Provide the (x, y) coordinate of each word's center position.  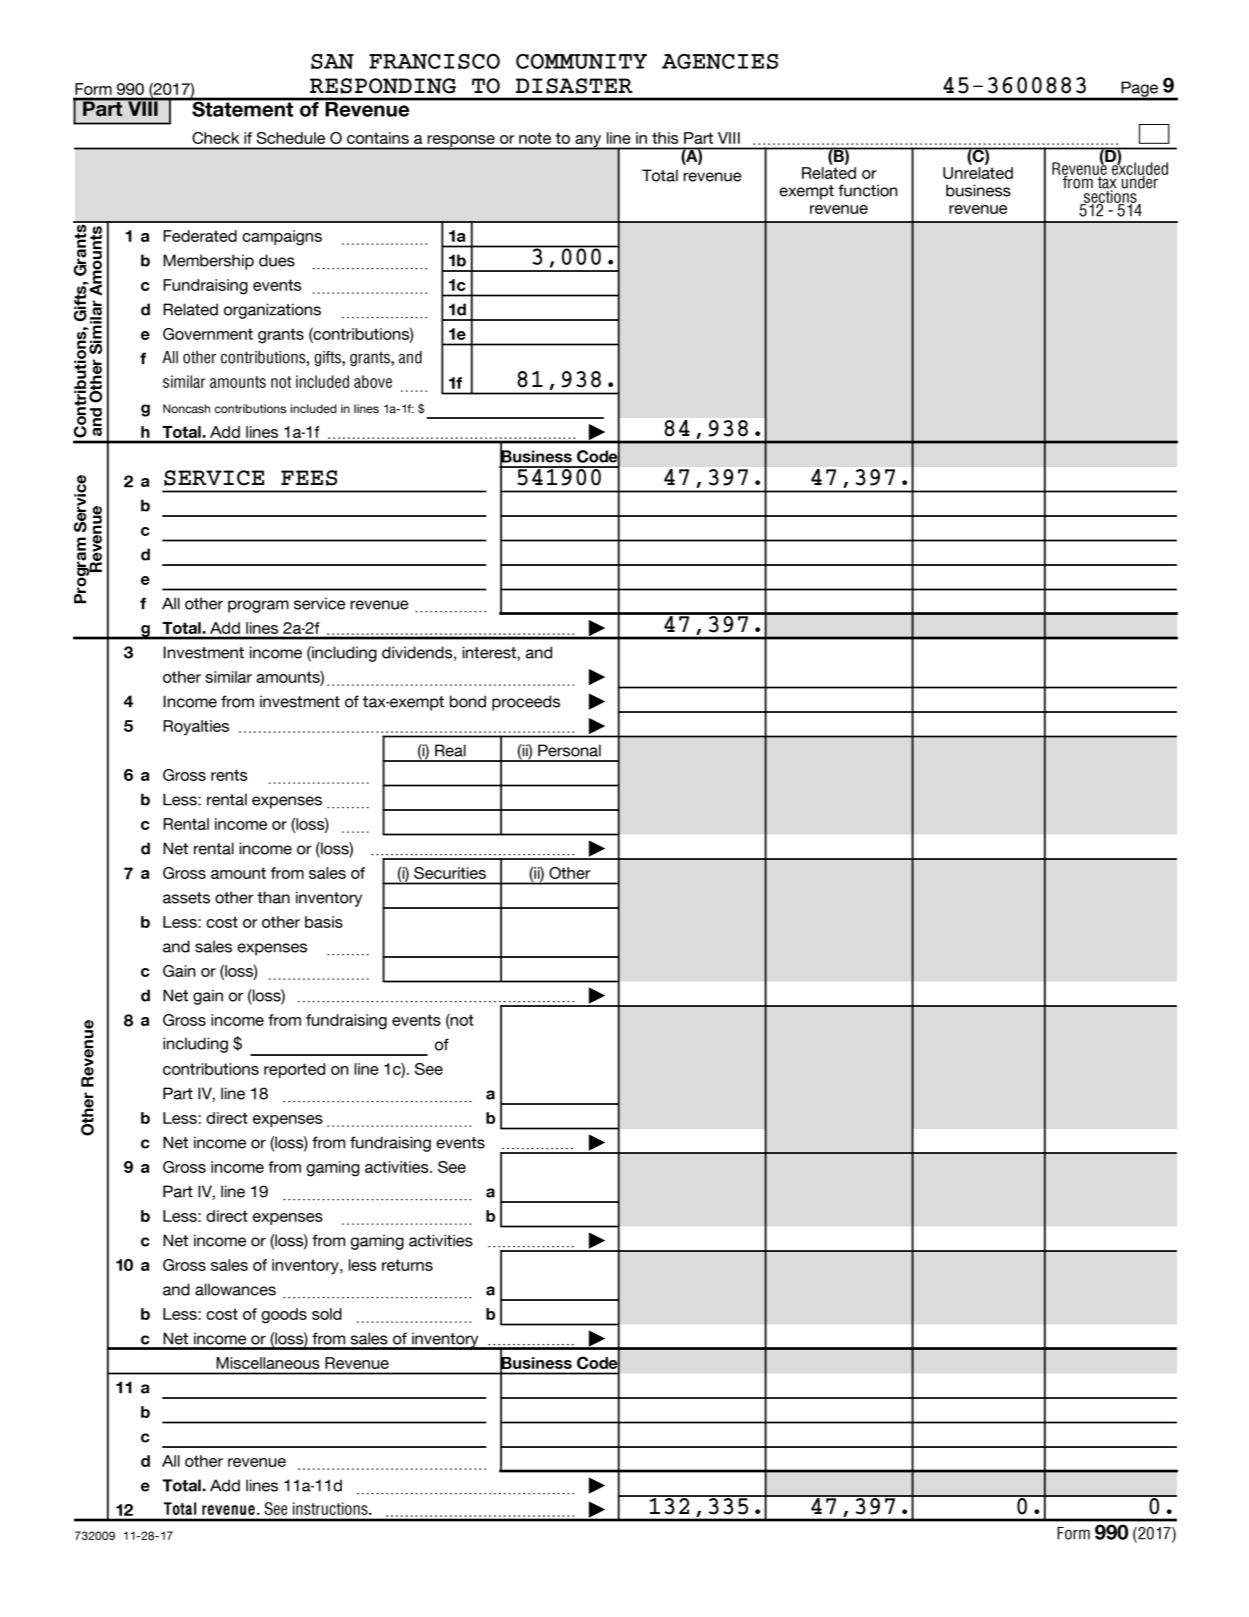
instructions (331, 1508)
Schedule (291, 138)
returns (407, 1265)
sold (327, 1314)
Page (1140, 90)
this (665, 138)
